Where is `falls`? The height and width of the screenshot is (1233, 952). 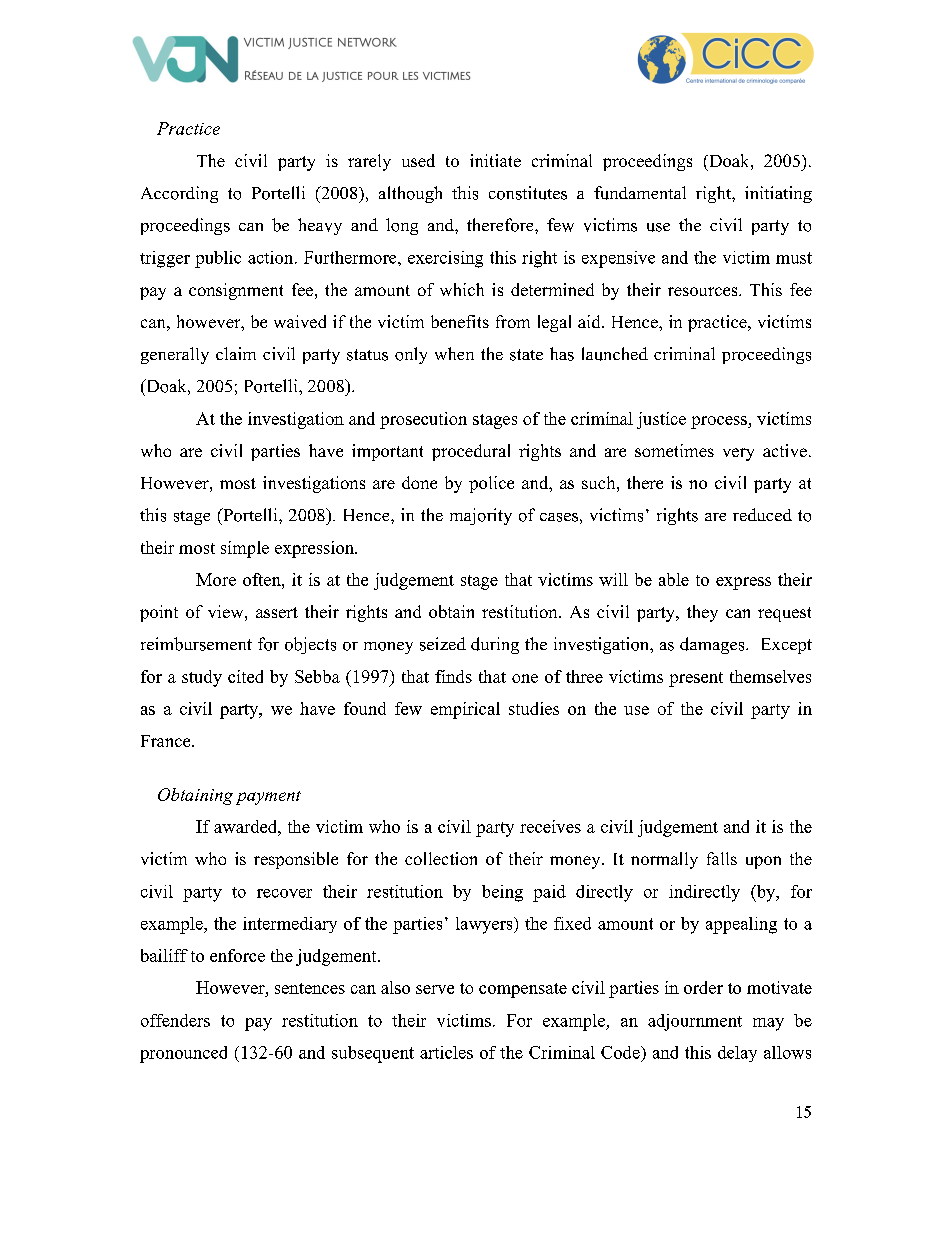
falls is located at coordinates (722, 858).
